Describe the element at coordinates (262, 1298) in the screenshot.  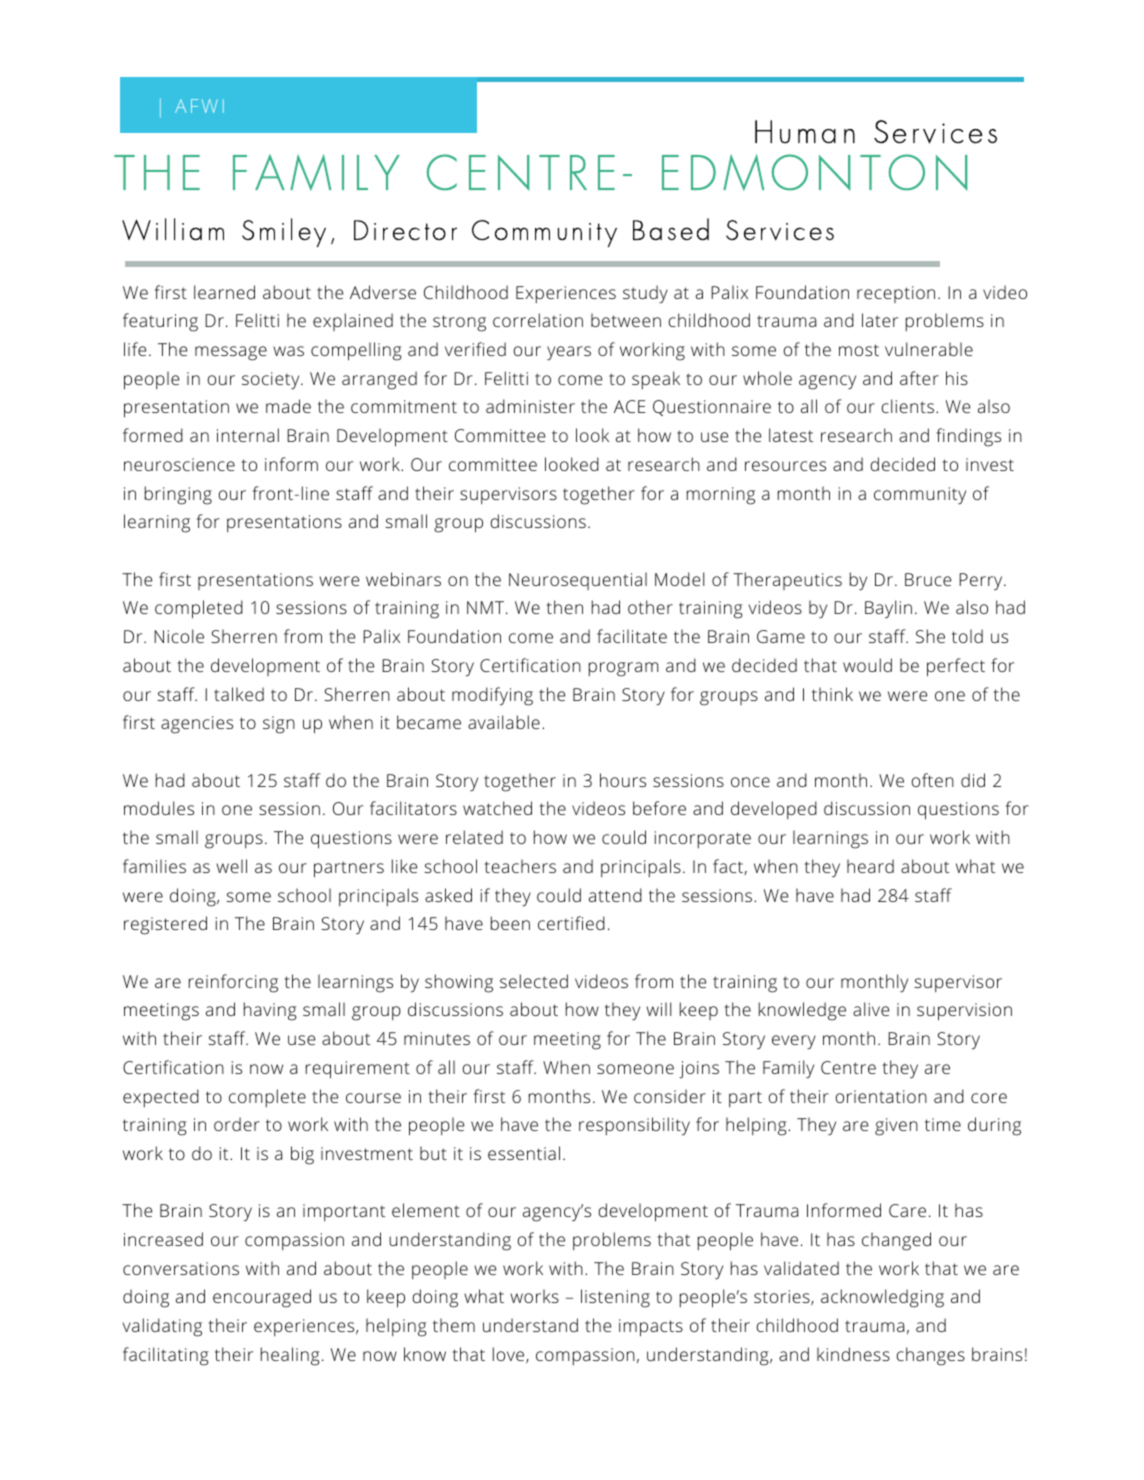
I see `encouraged` at that location.
